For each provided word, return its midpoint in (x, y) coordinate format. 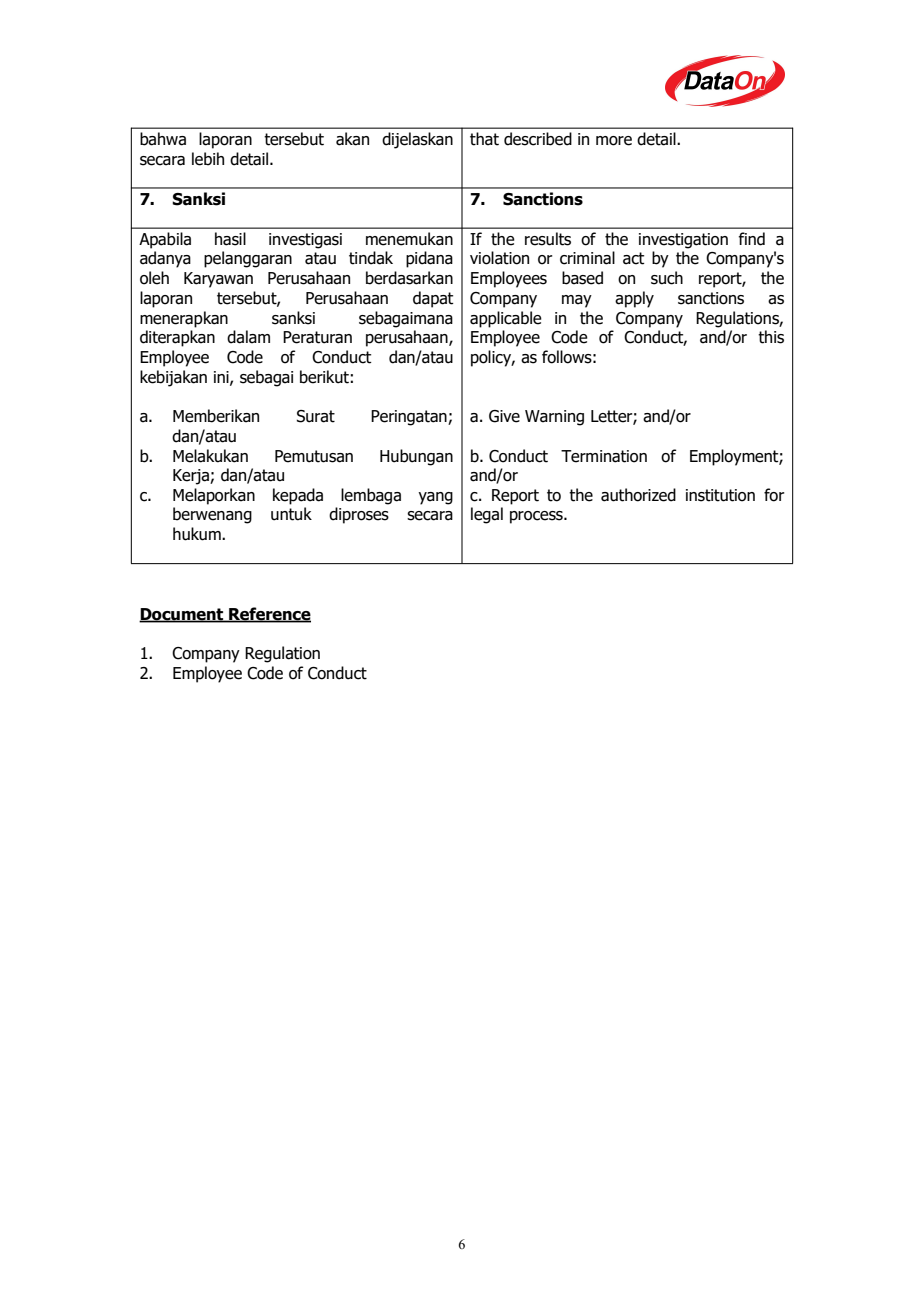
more (614, 141)
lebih (208, 159)
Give (504, 416)
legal (487, 515)
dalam (248, 337)
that (484, 139)
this (771, 337)
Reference (269, 614)
